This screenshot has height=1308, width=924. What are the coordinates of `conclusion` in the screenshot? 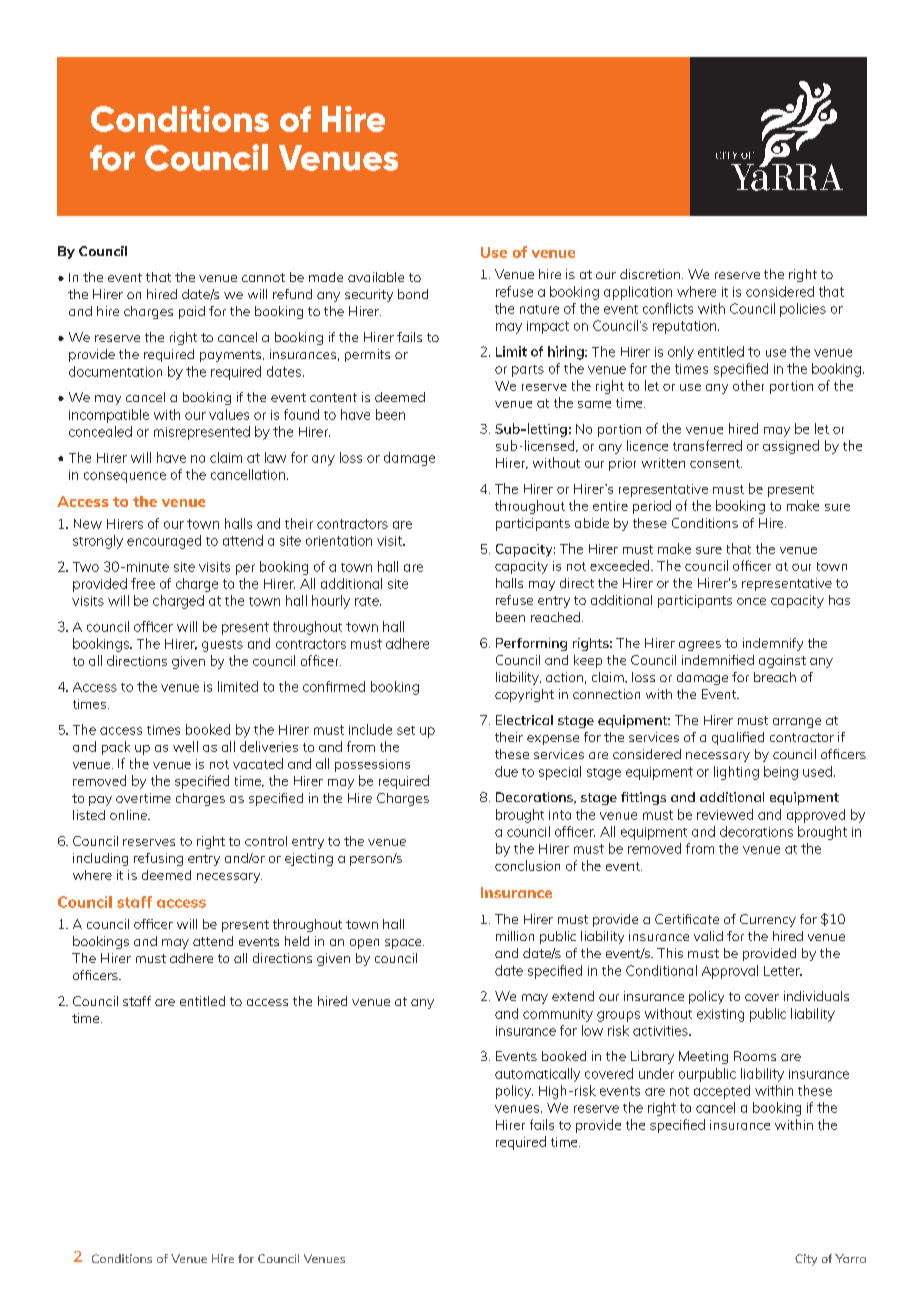 It's located at (527, 865).
